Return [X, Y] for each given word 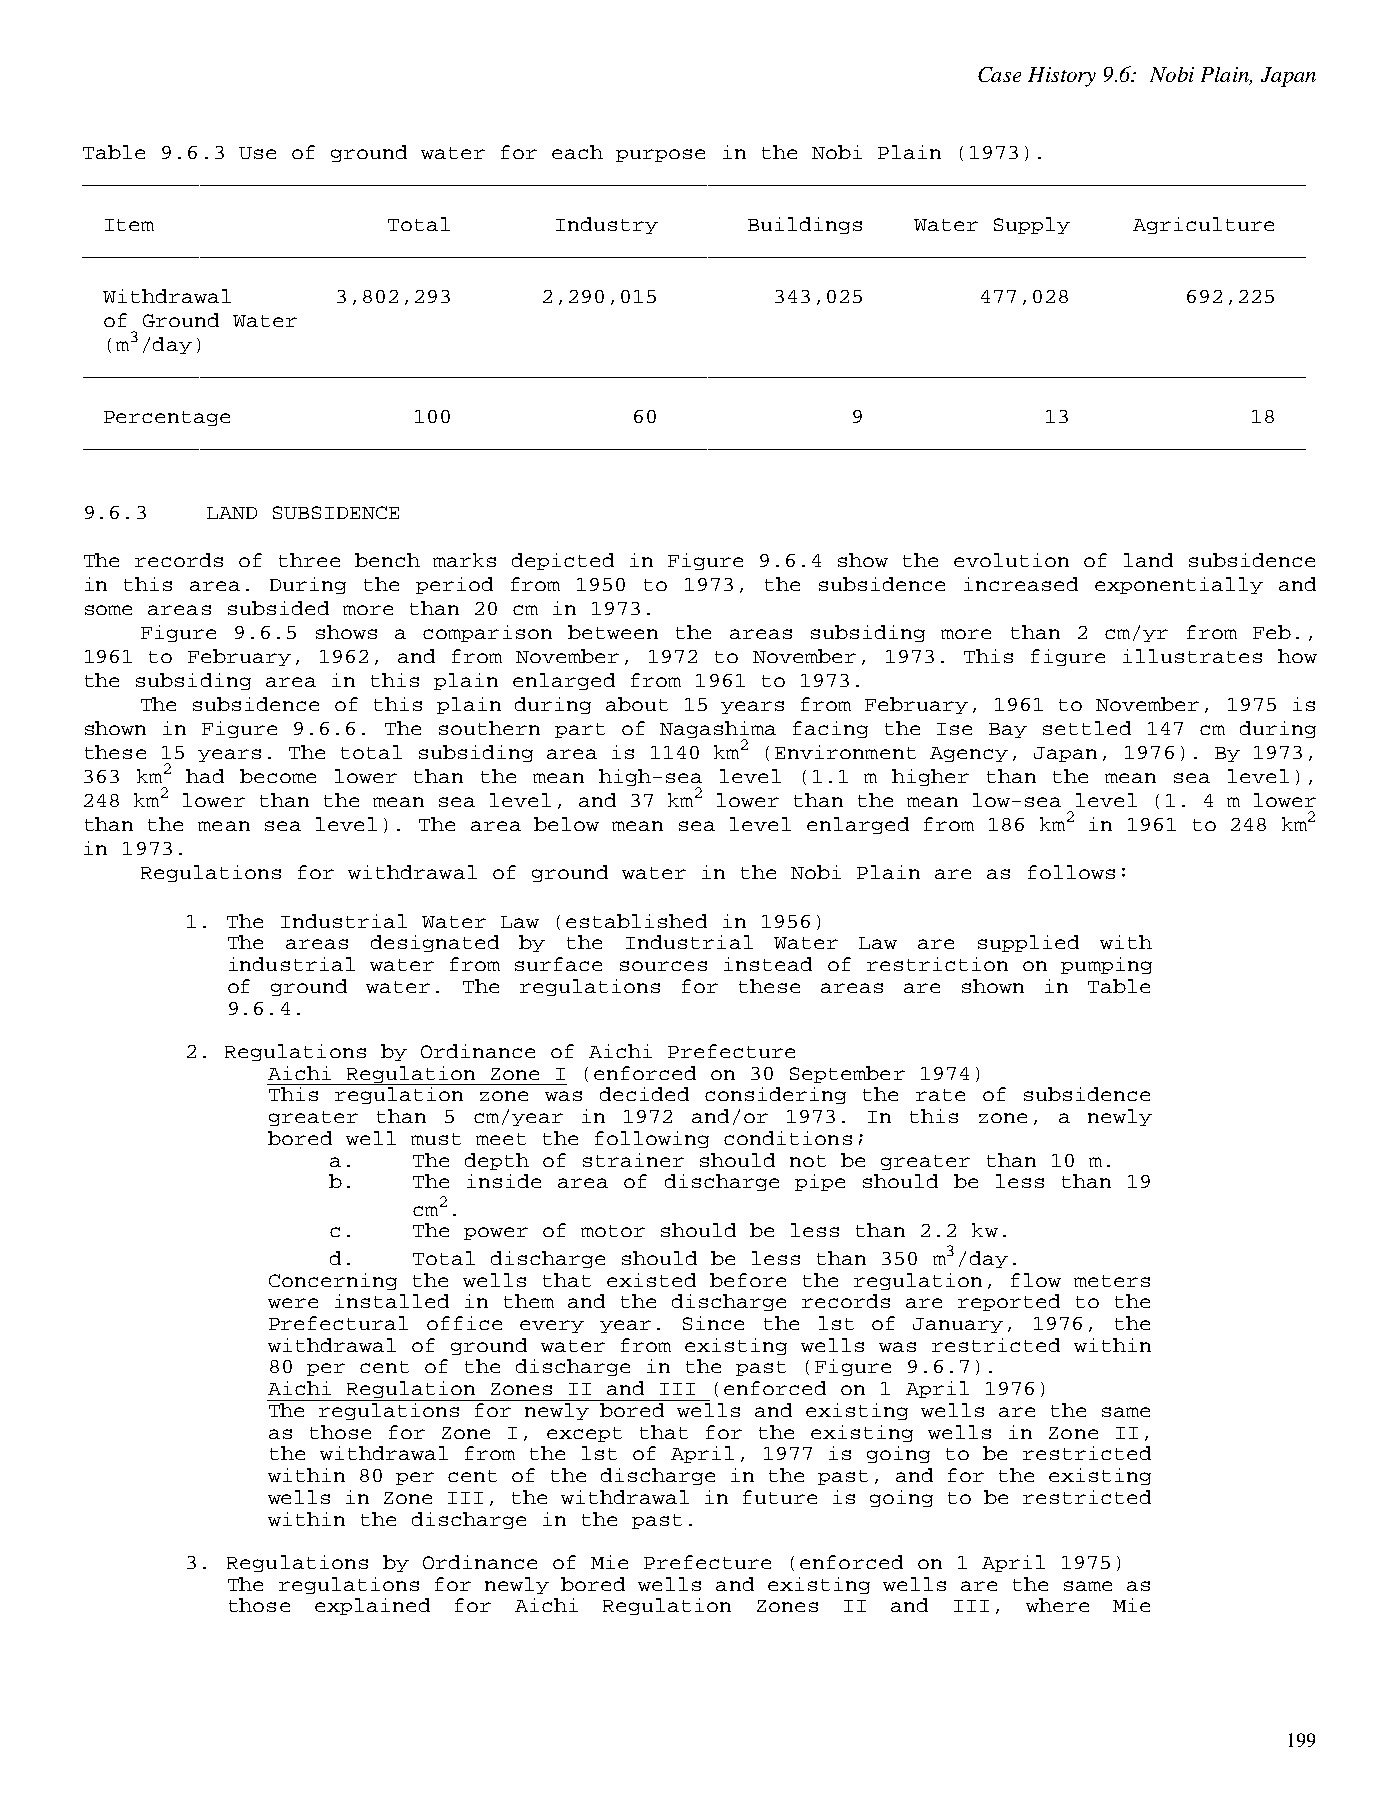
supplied [1028, 943]
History [1062, 77]
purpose [660, 155]
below [566, 824]
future [780, 1497]
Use [257, 153]
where [1057, 1605]
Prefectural [338, 1323]
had [205, 776]
